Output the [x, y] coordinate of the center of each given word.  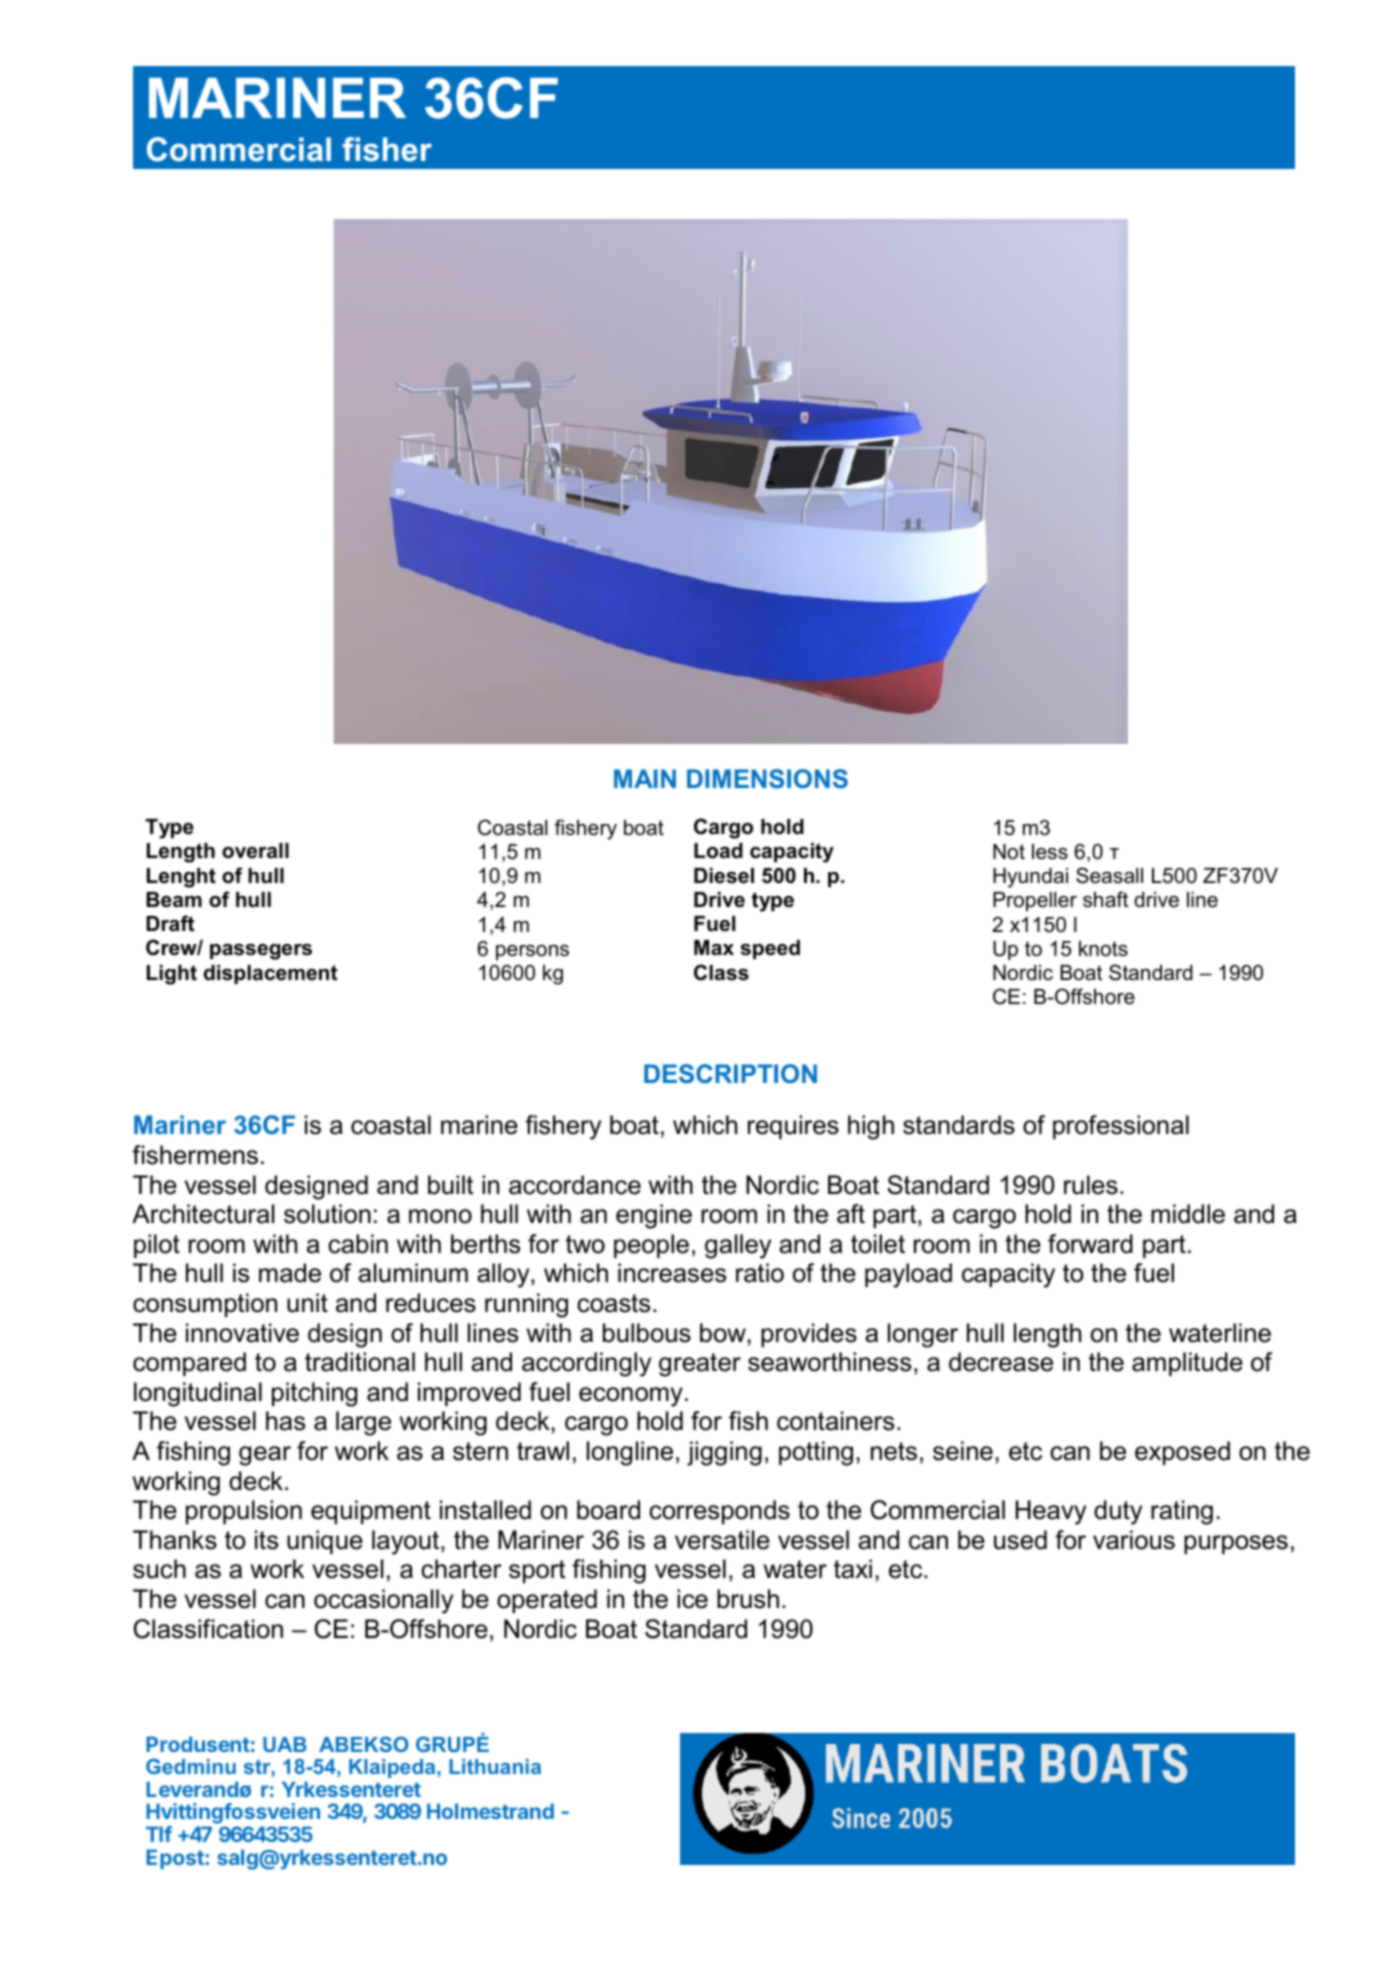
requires [793, 1127]
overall [255, 851]
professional [1121, 1127]
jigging [724, 1453]
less [1050, 852]
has [285, 1421]
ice [692, 1599]
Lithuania [495, 1766]
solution [327, 1214]
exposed [1182, 1453]
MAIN [645, 778]
